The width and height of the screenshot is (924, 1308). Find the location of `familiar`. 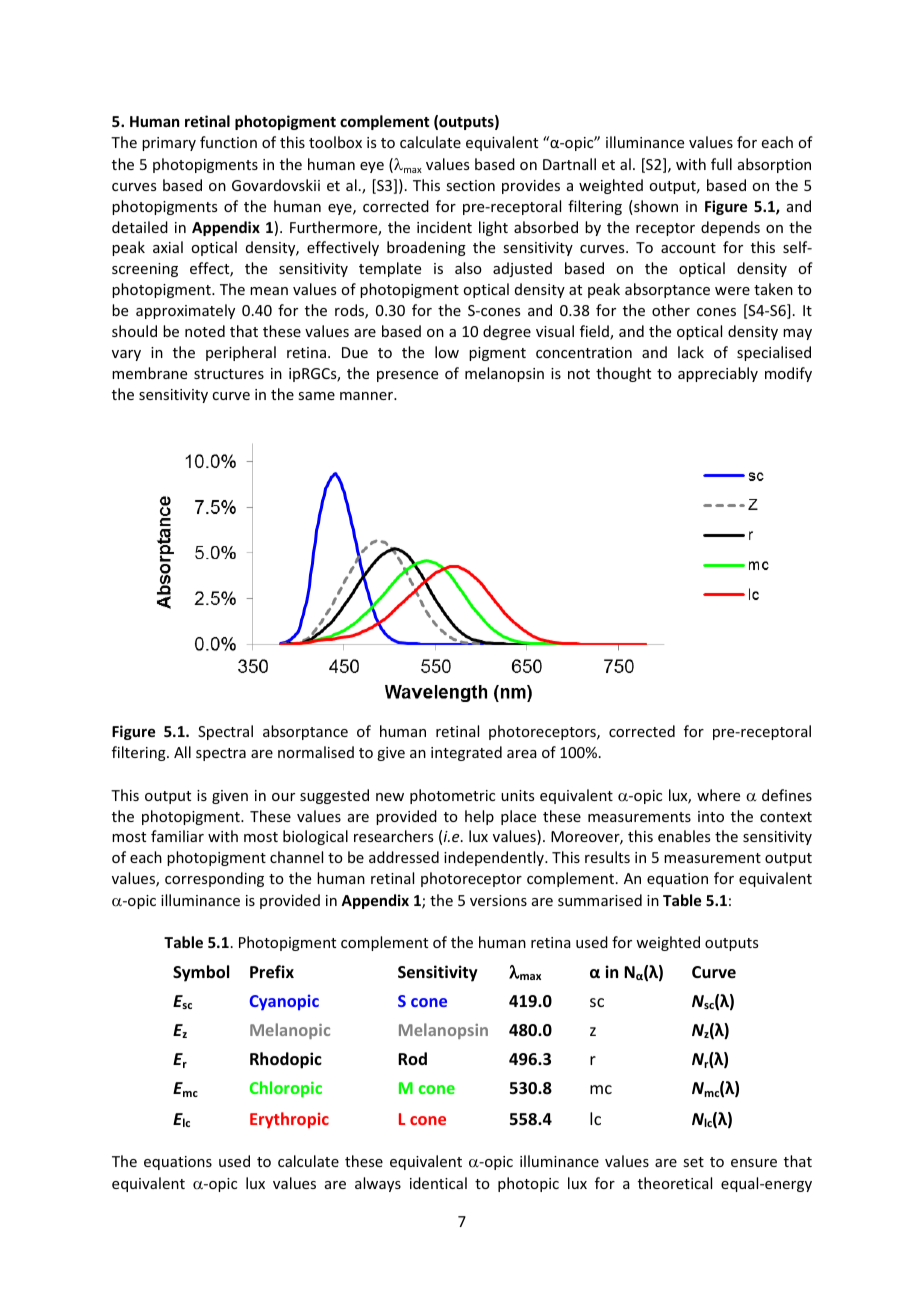

familiar is located at coordinates (177, 836).
